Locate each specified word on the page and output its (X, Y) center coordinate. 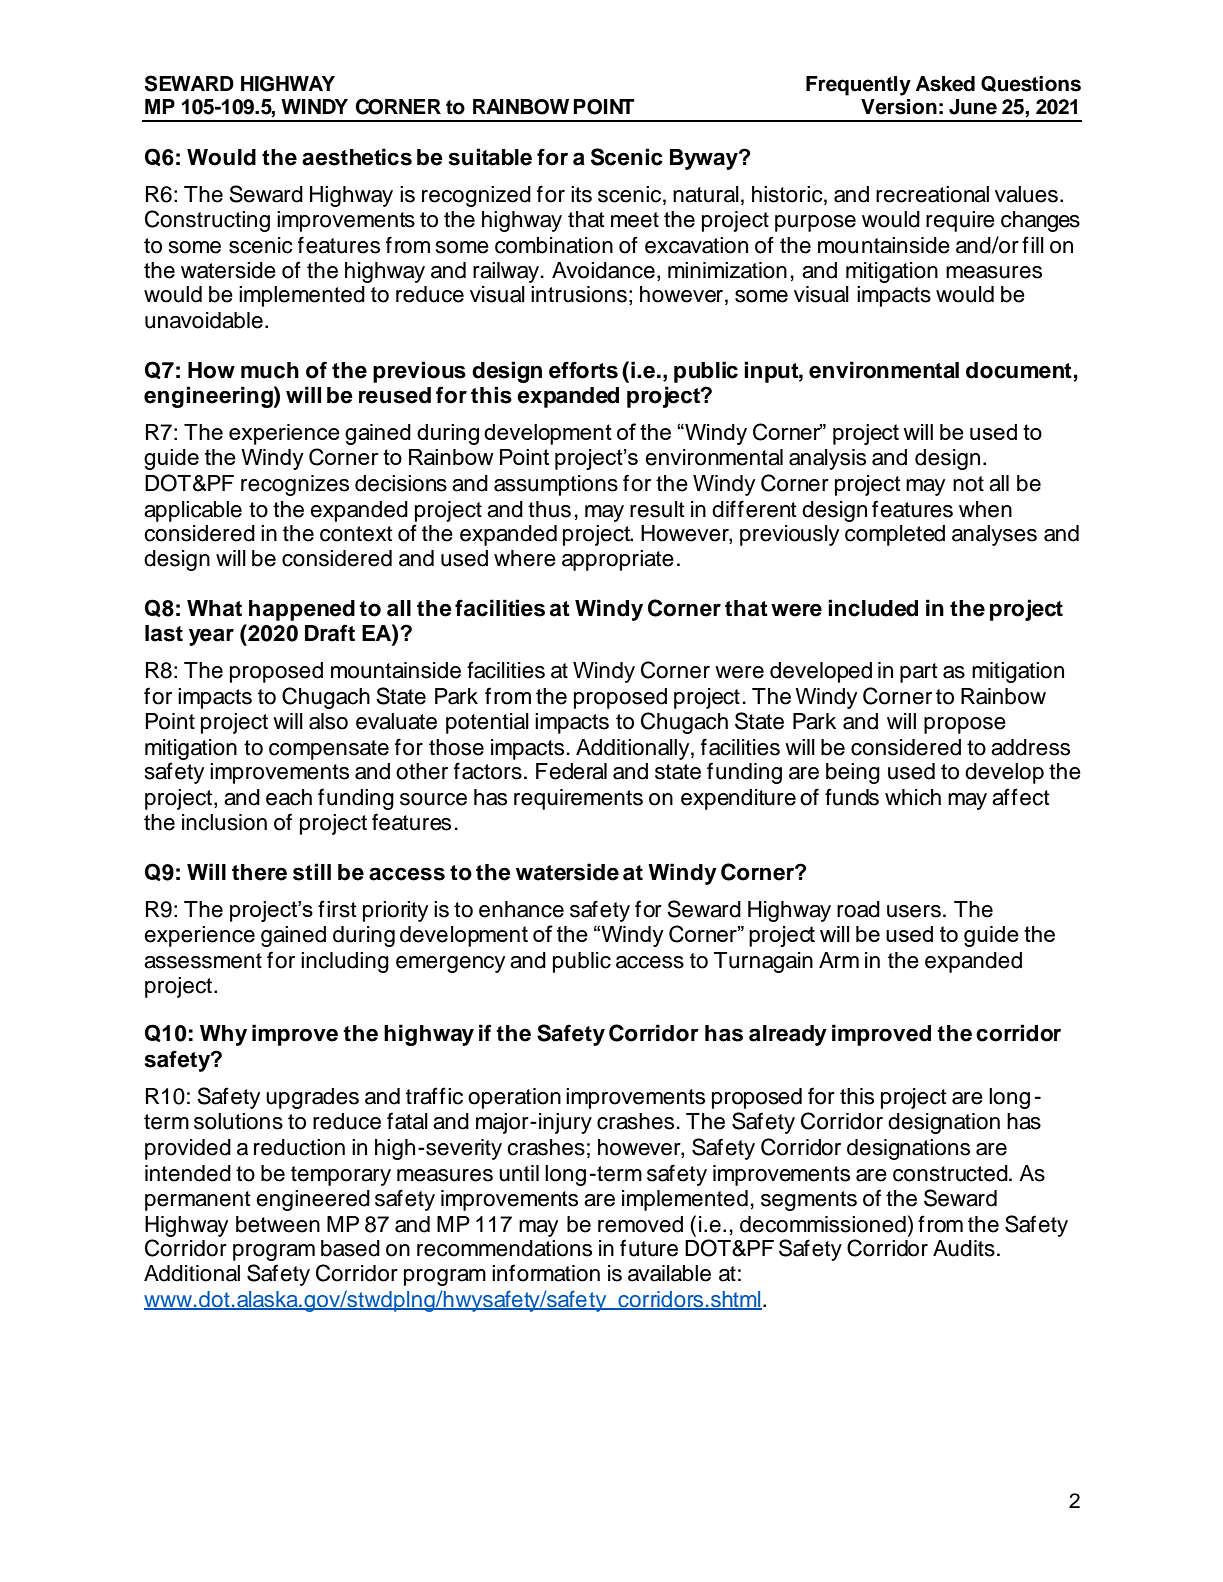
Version (899, 107)
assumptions (556, 485)
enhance (521, 909)
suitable (490, 157)
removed (640, 1224)
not (968, 484)
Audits (964, 1248)
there (259, 872)
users (914, 911)
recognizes (295, 485)
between (278, 1224)
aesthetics (357, 157)
